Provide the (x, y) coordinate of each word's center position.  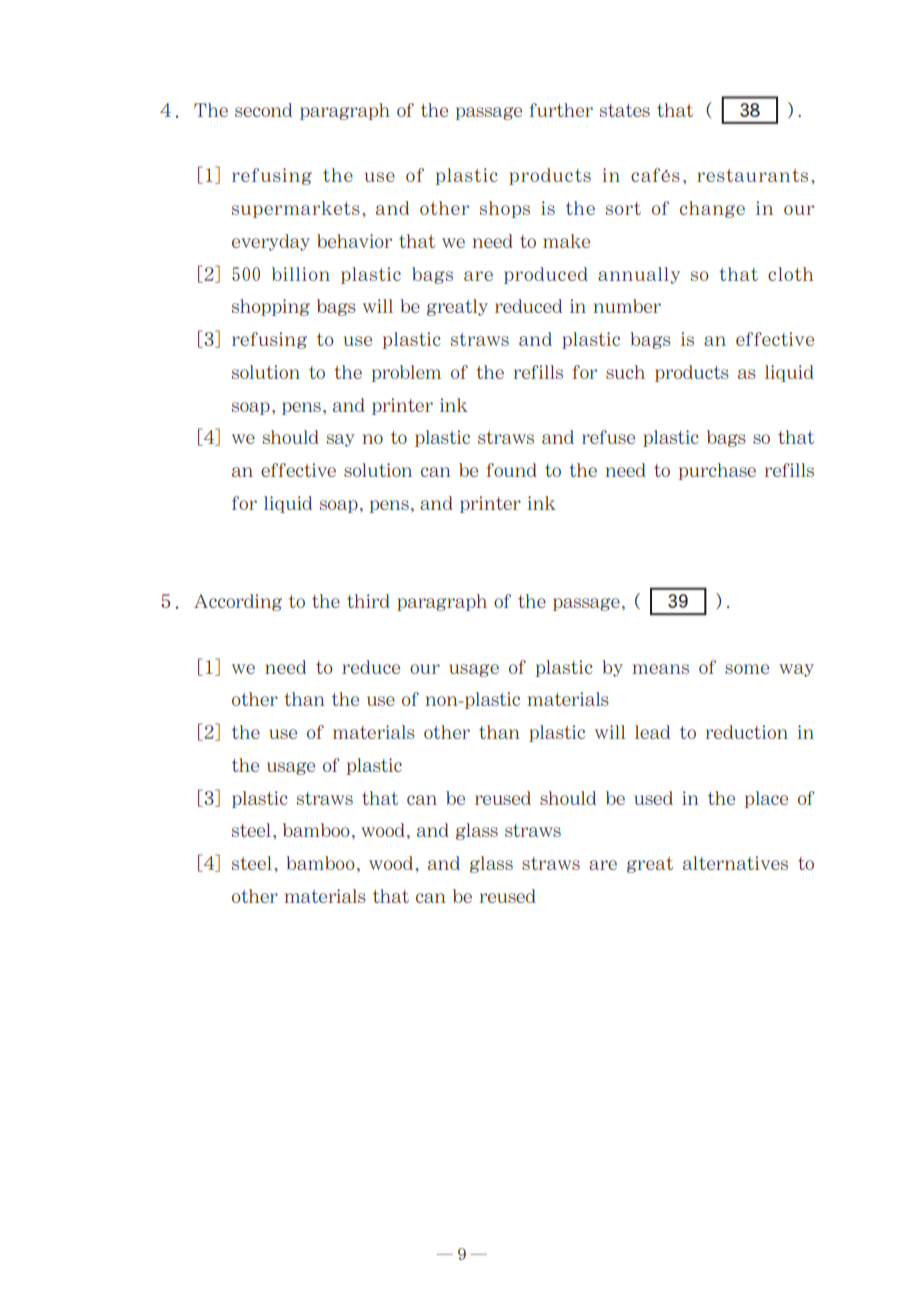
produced (546, 275)
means (660, 669)
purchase (717, 471)
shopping (271, 307)
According (238, 602)
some (747, 669)
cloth (791, 274)
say (340, 440)
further (561, 110)
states (625, 110)
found (511, 470)
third (368, 601)
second (263, 110)
